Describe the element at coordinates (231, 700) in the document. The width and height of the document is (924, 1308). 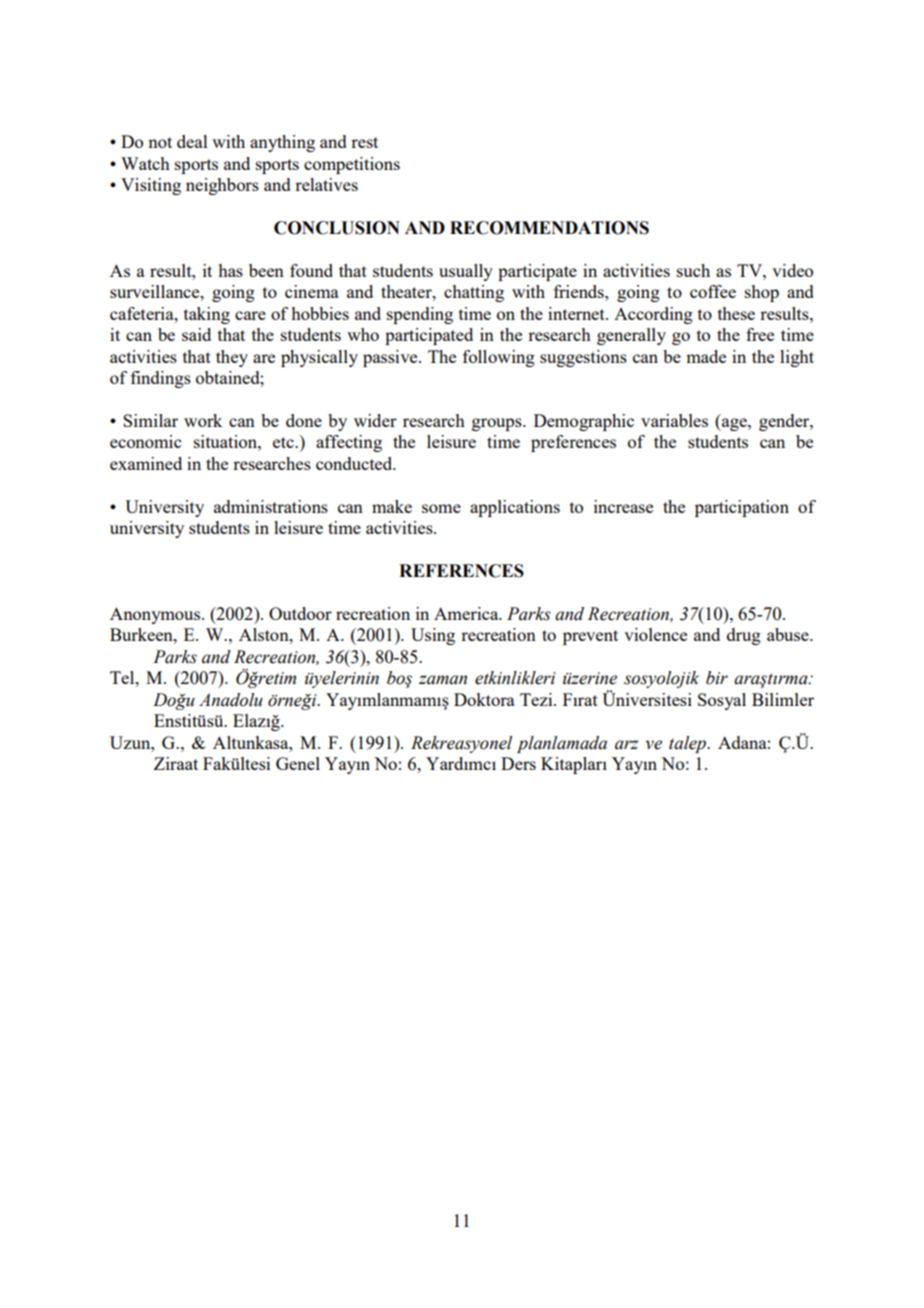
I see `Anadolu` at that location.
